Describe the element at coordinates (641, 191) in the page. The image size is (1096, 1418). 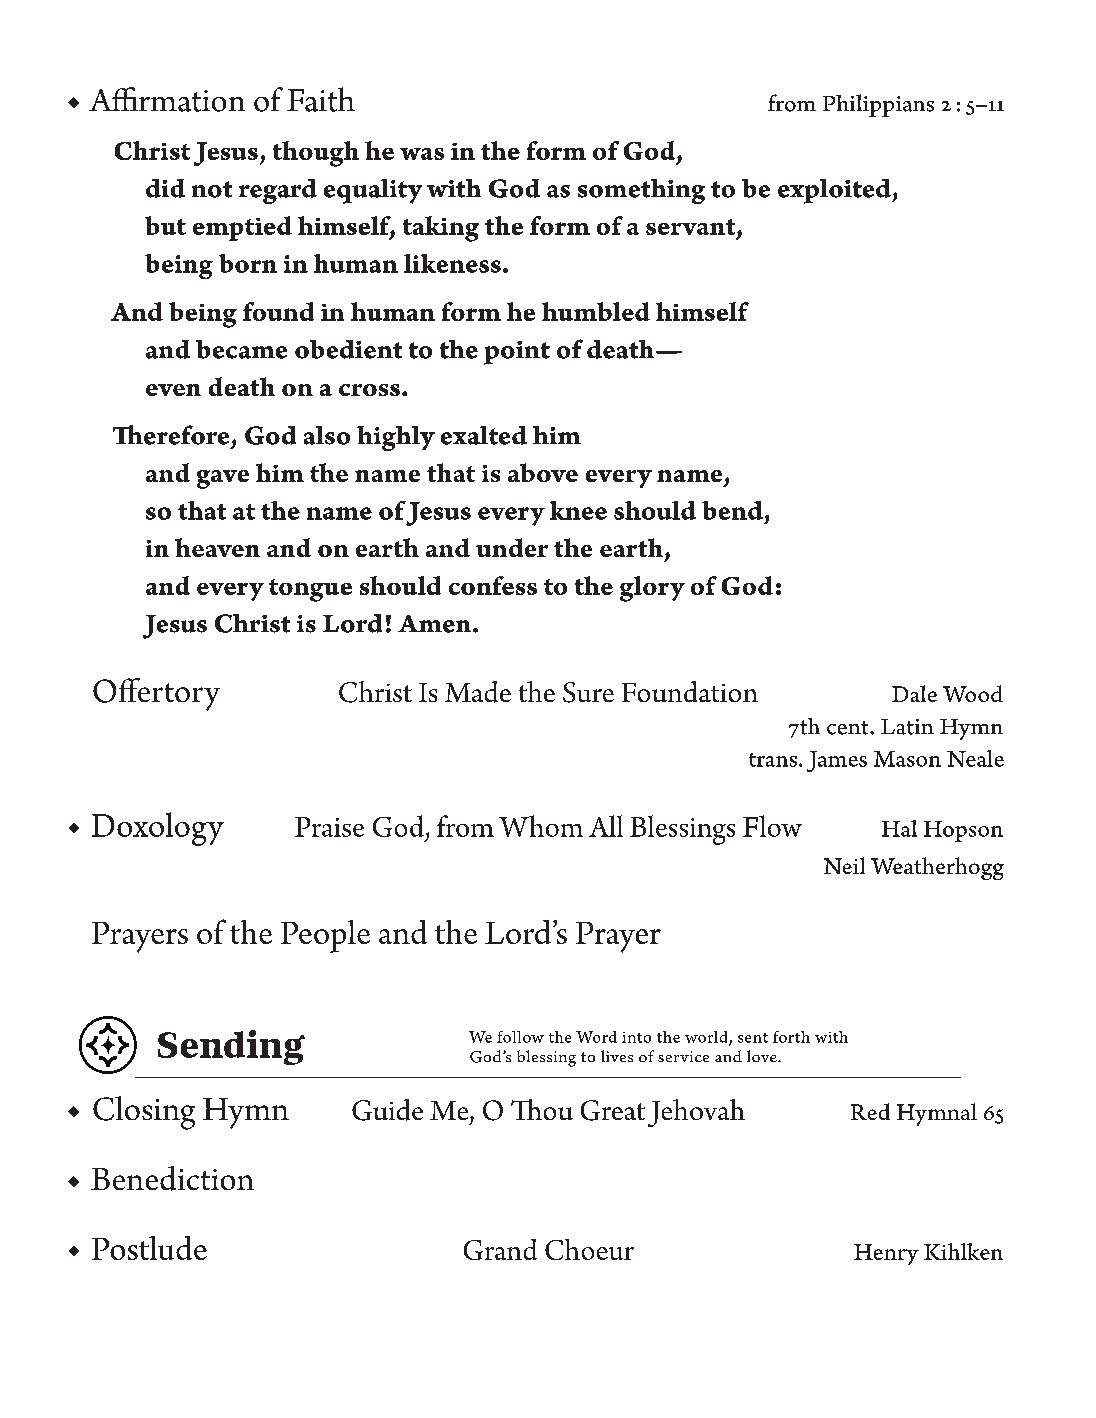
I see `something` at that location.
